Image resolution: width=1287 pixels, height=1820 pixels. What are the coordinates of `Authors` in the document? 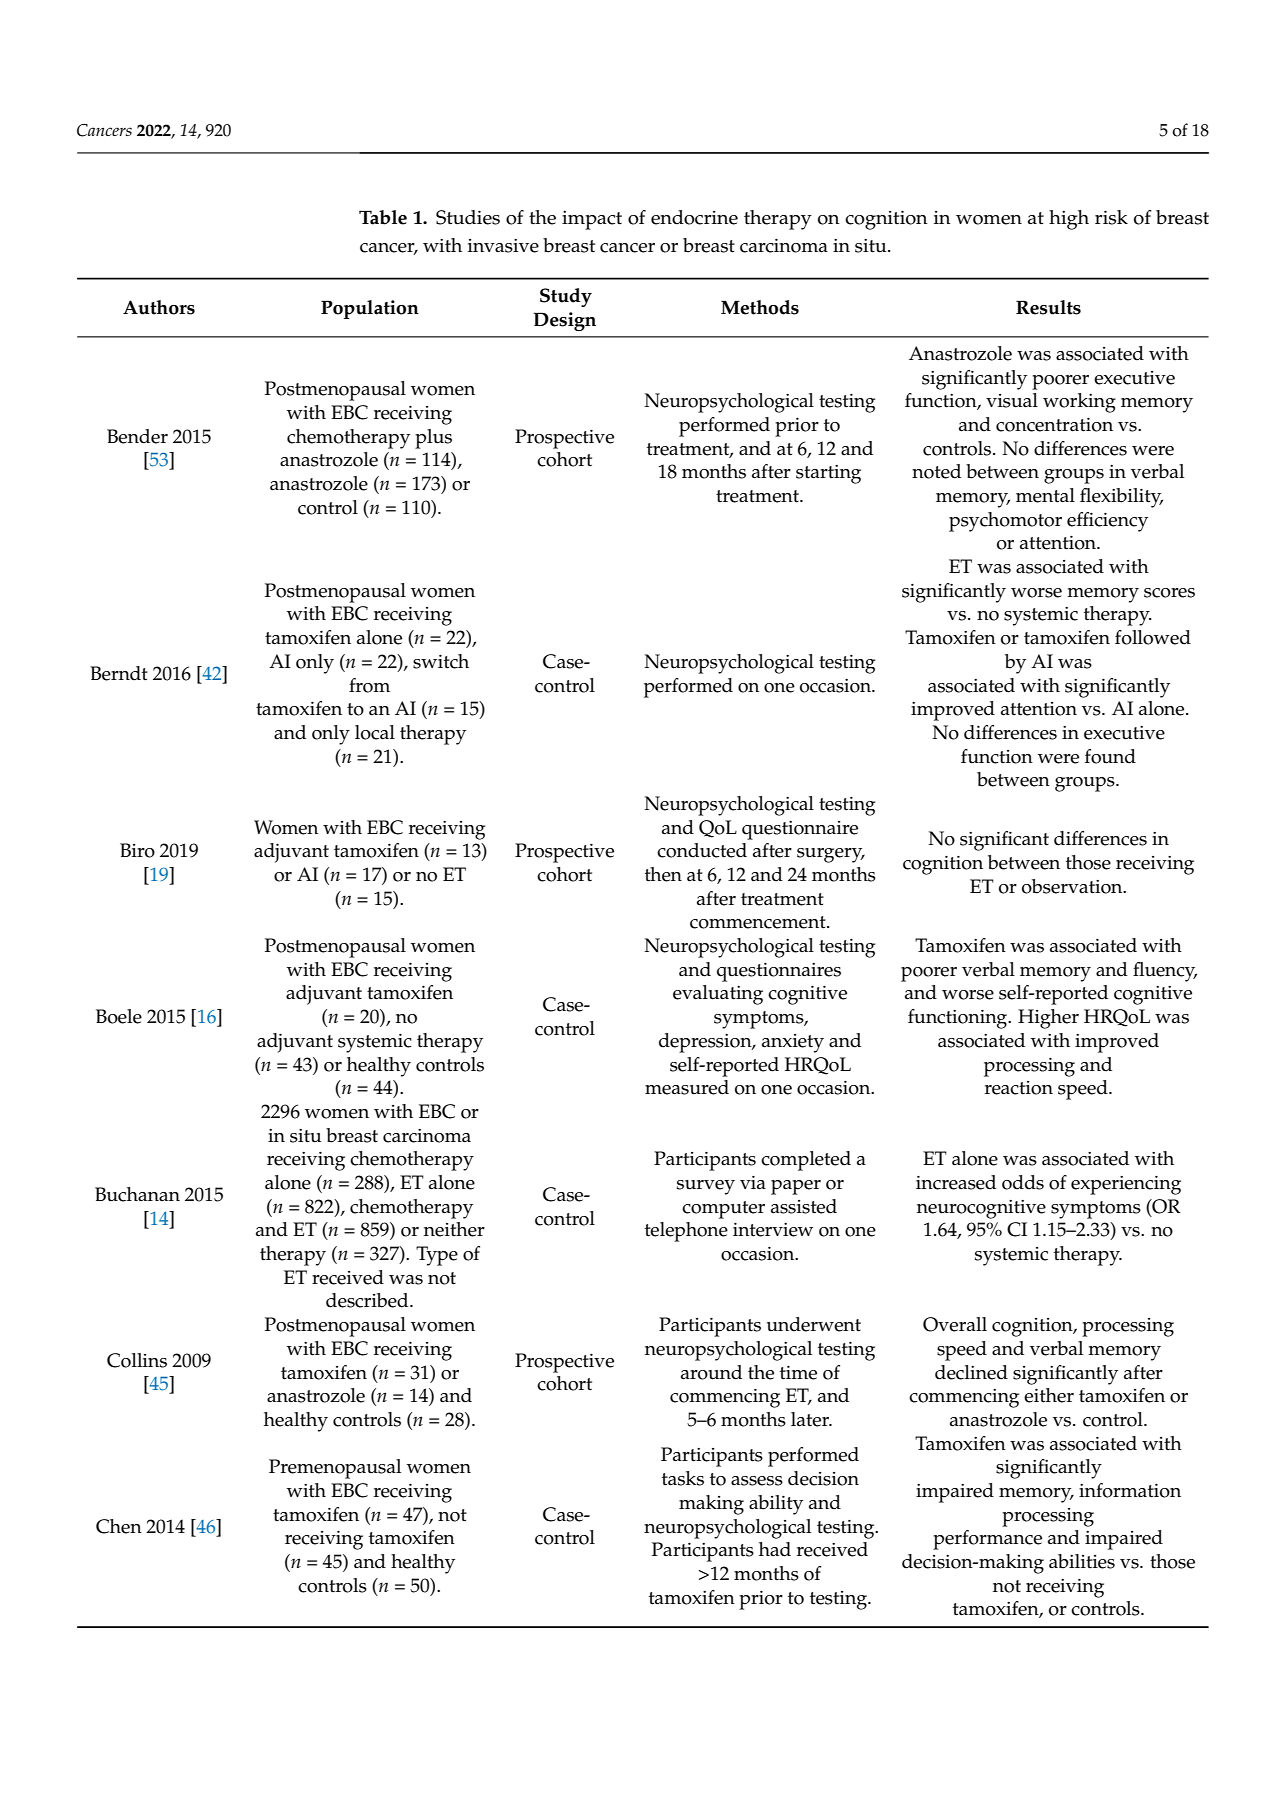 It's located at (159, 307).
